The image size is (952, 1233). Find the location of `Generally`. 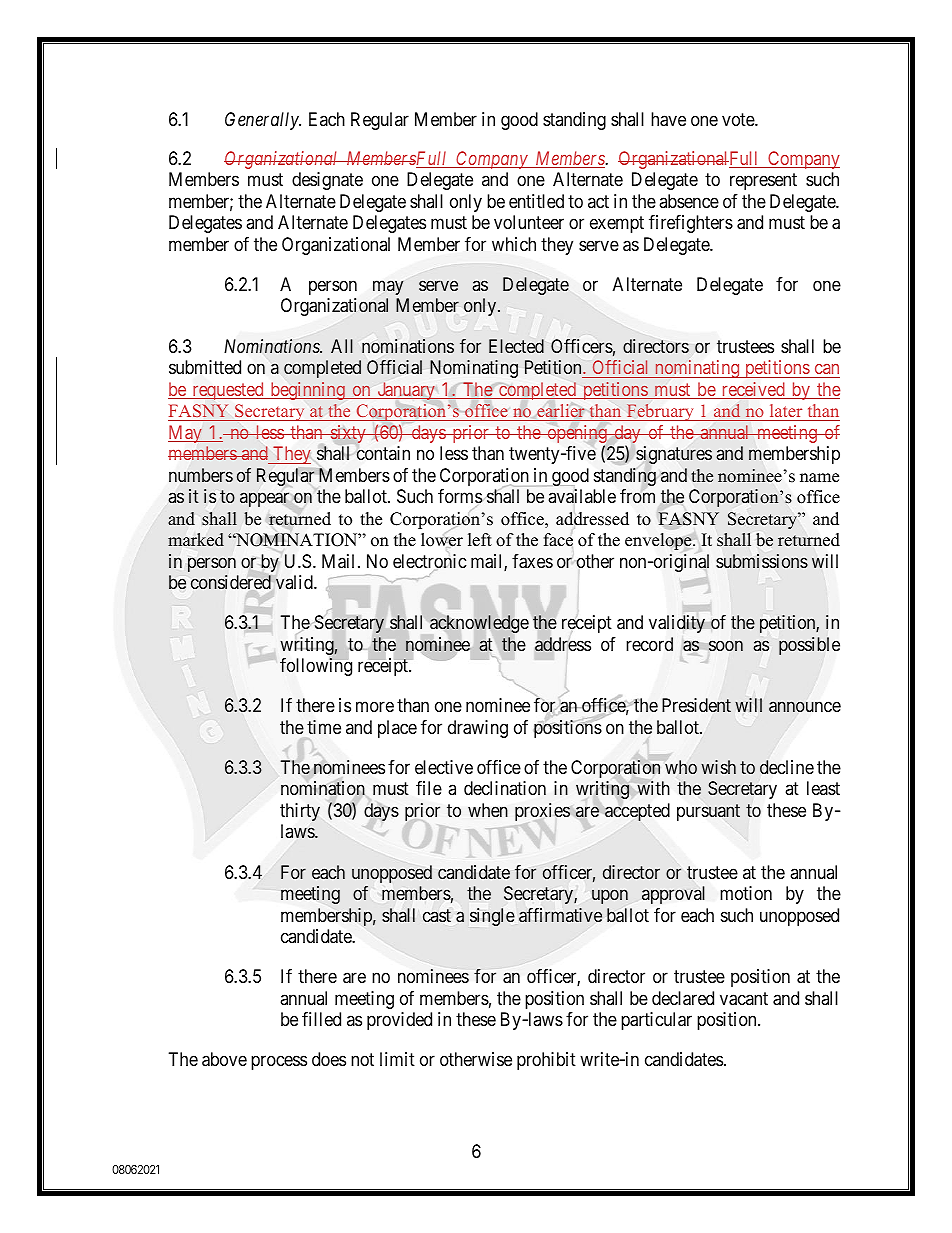

Generally is located at coordinates (263, 121).
